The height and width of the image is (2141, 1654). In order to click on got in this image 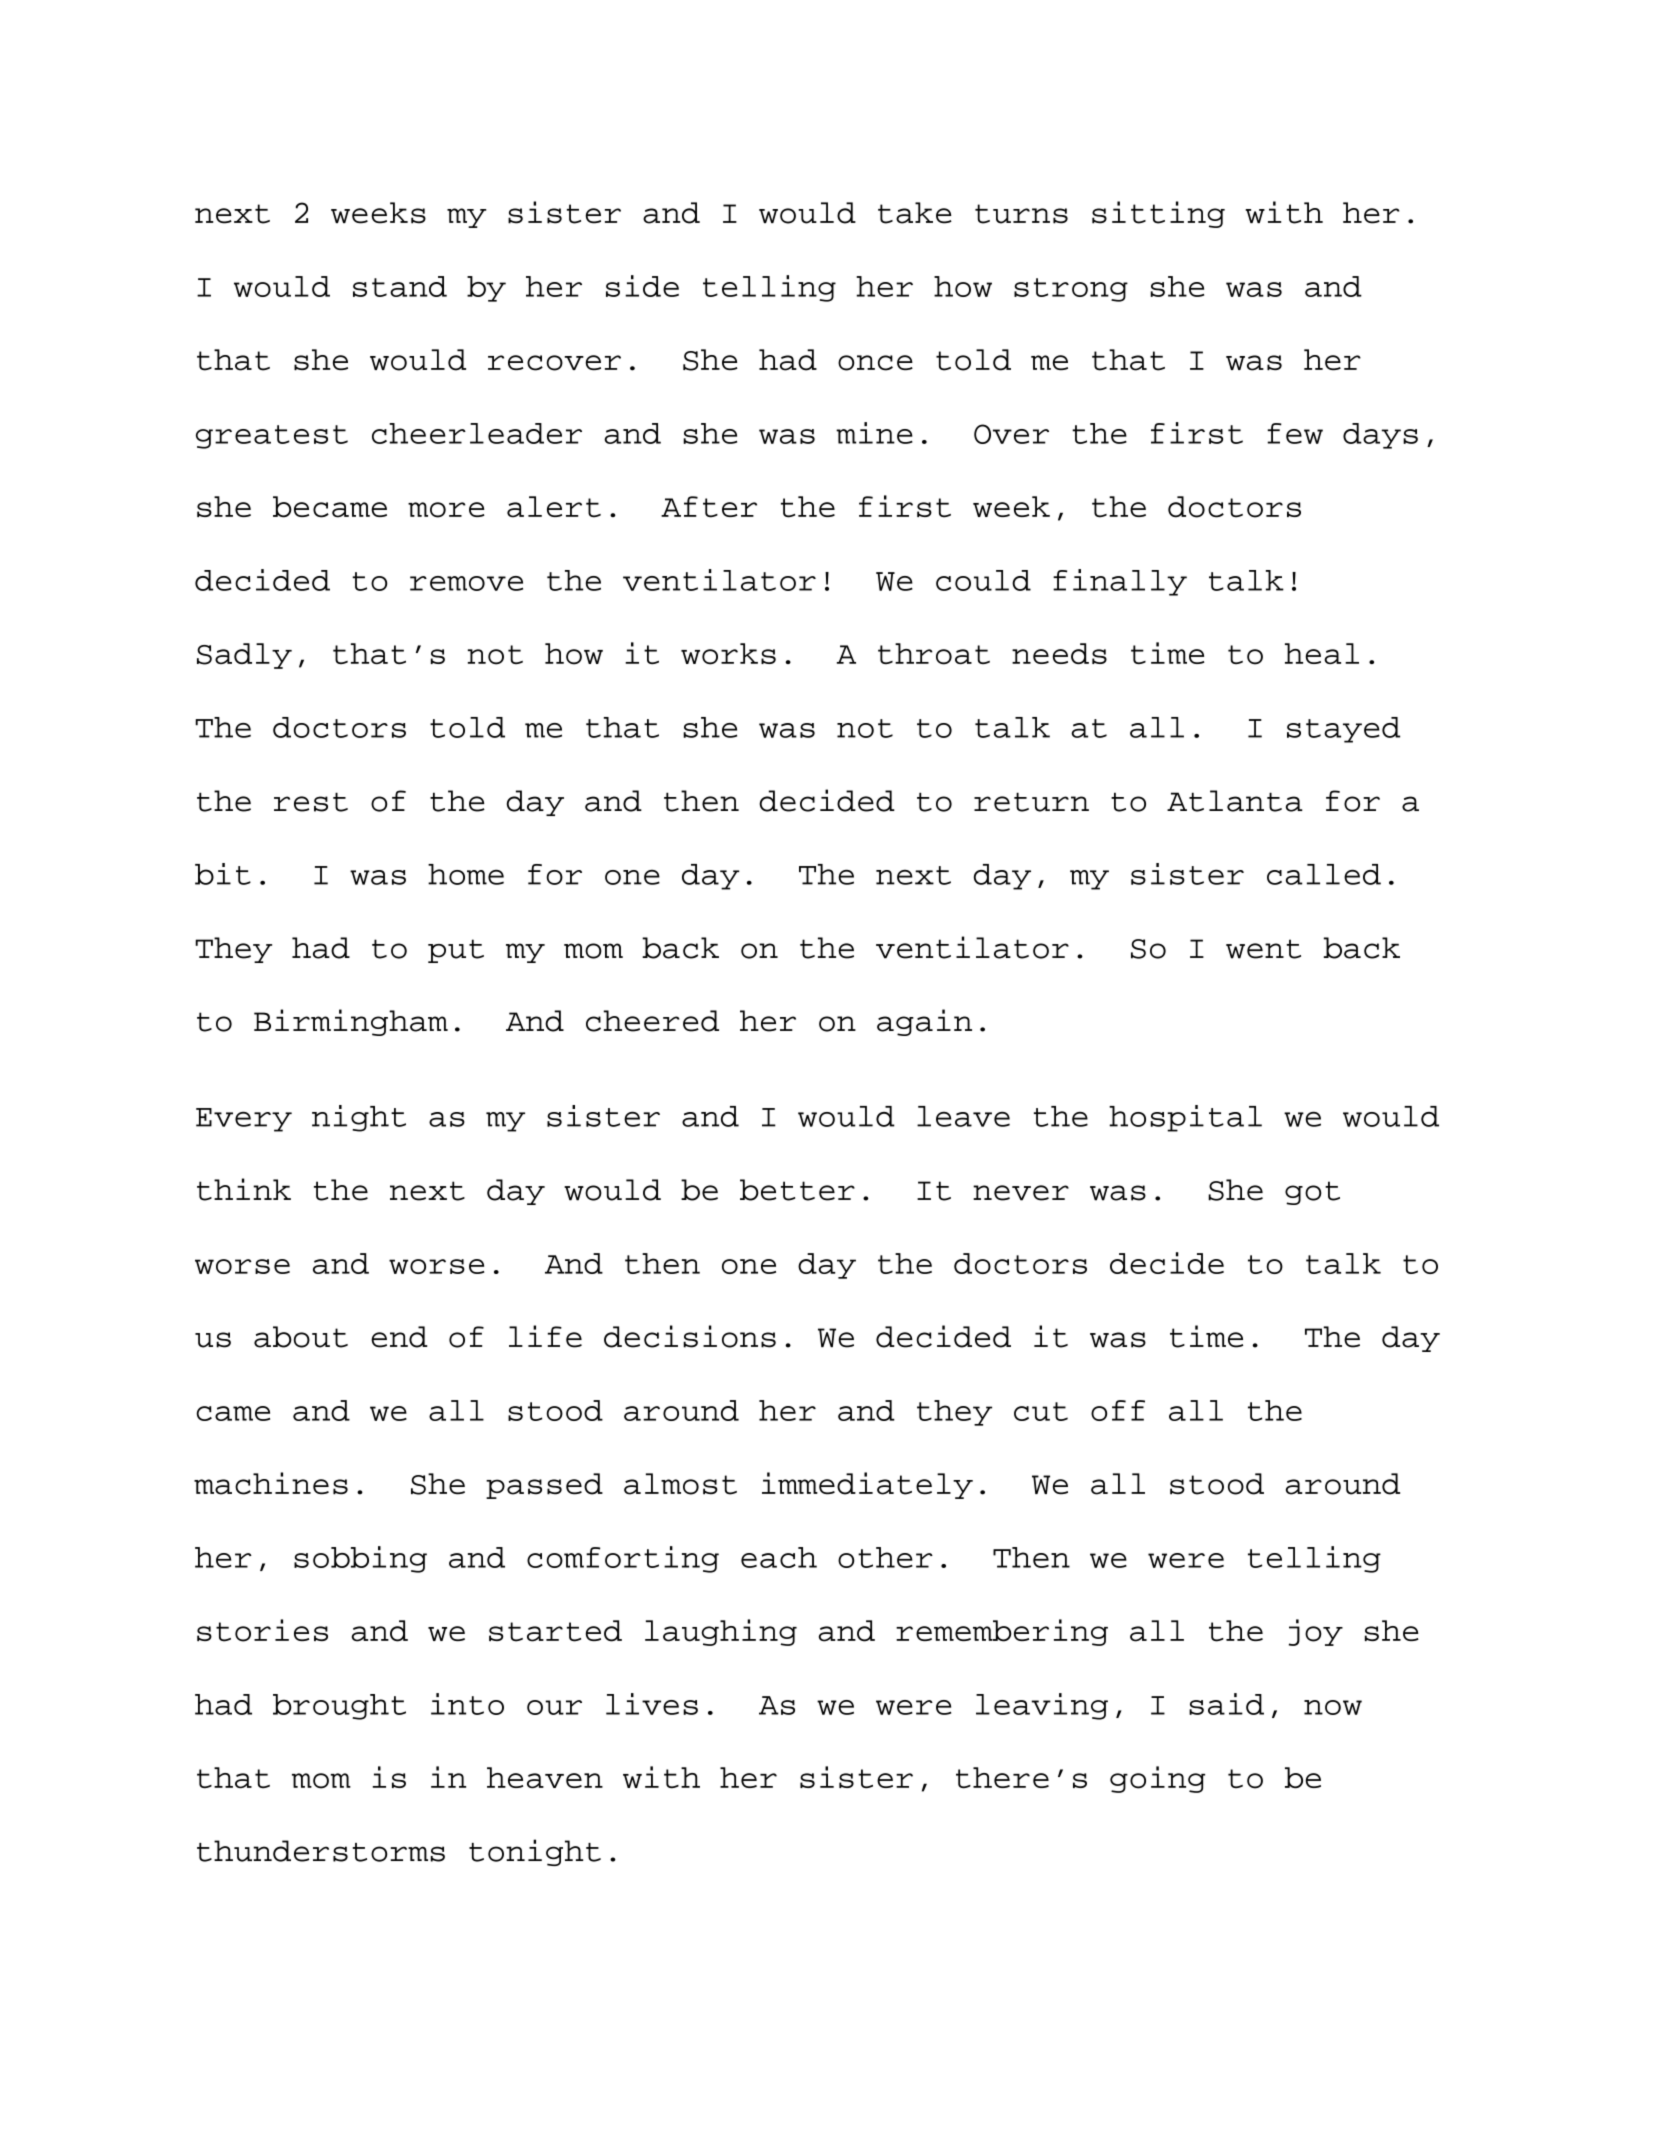, I will do `click(1312, 1193)`.
